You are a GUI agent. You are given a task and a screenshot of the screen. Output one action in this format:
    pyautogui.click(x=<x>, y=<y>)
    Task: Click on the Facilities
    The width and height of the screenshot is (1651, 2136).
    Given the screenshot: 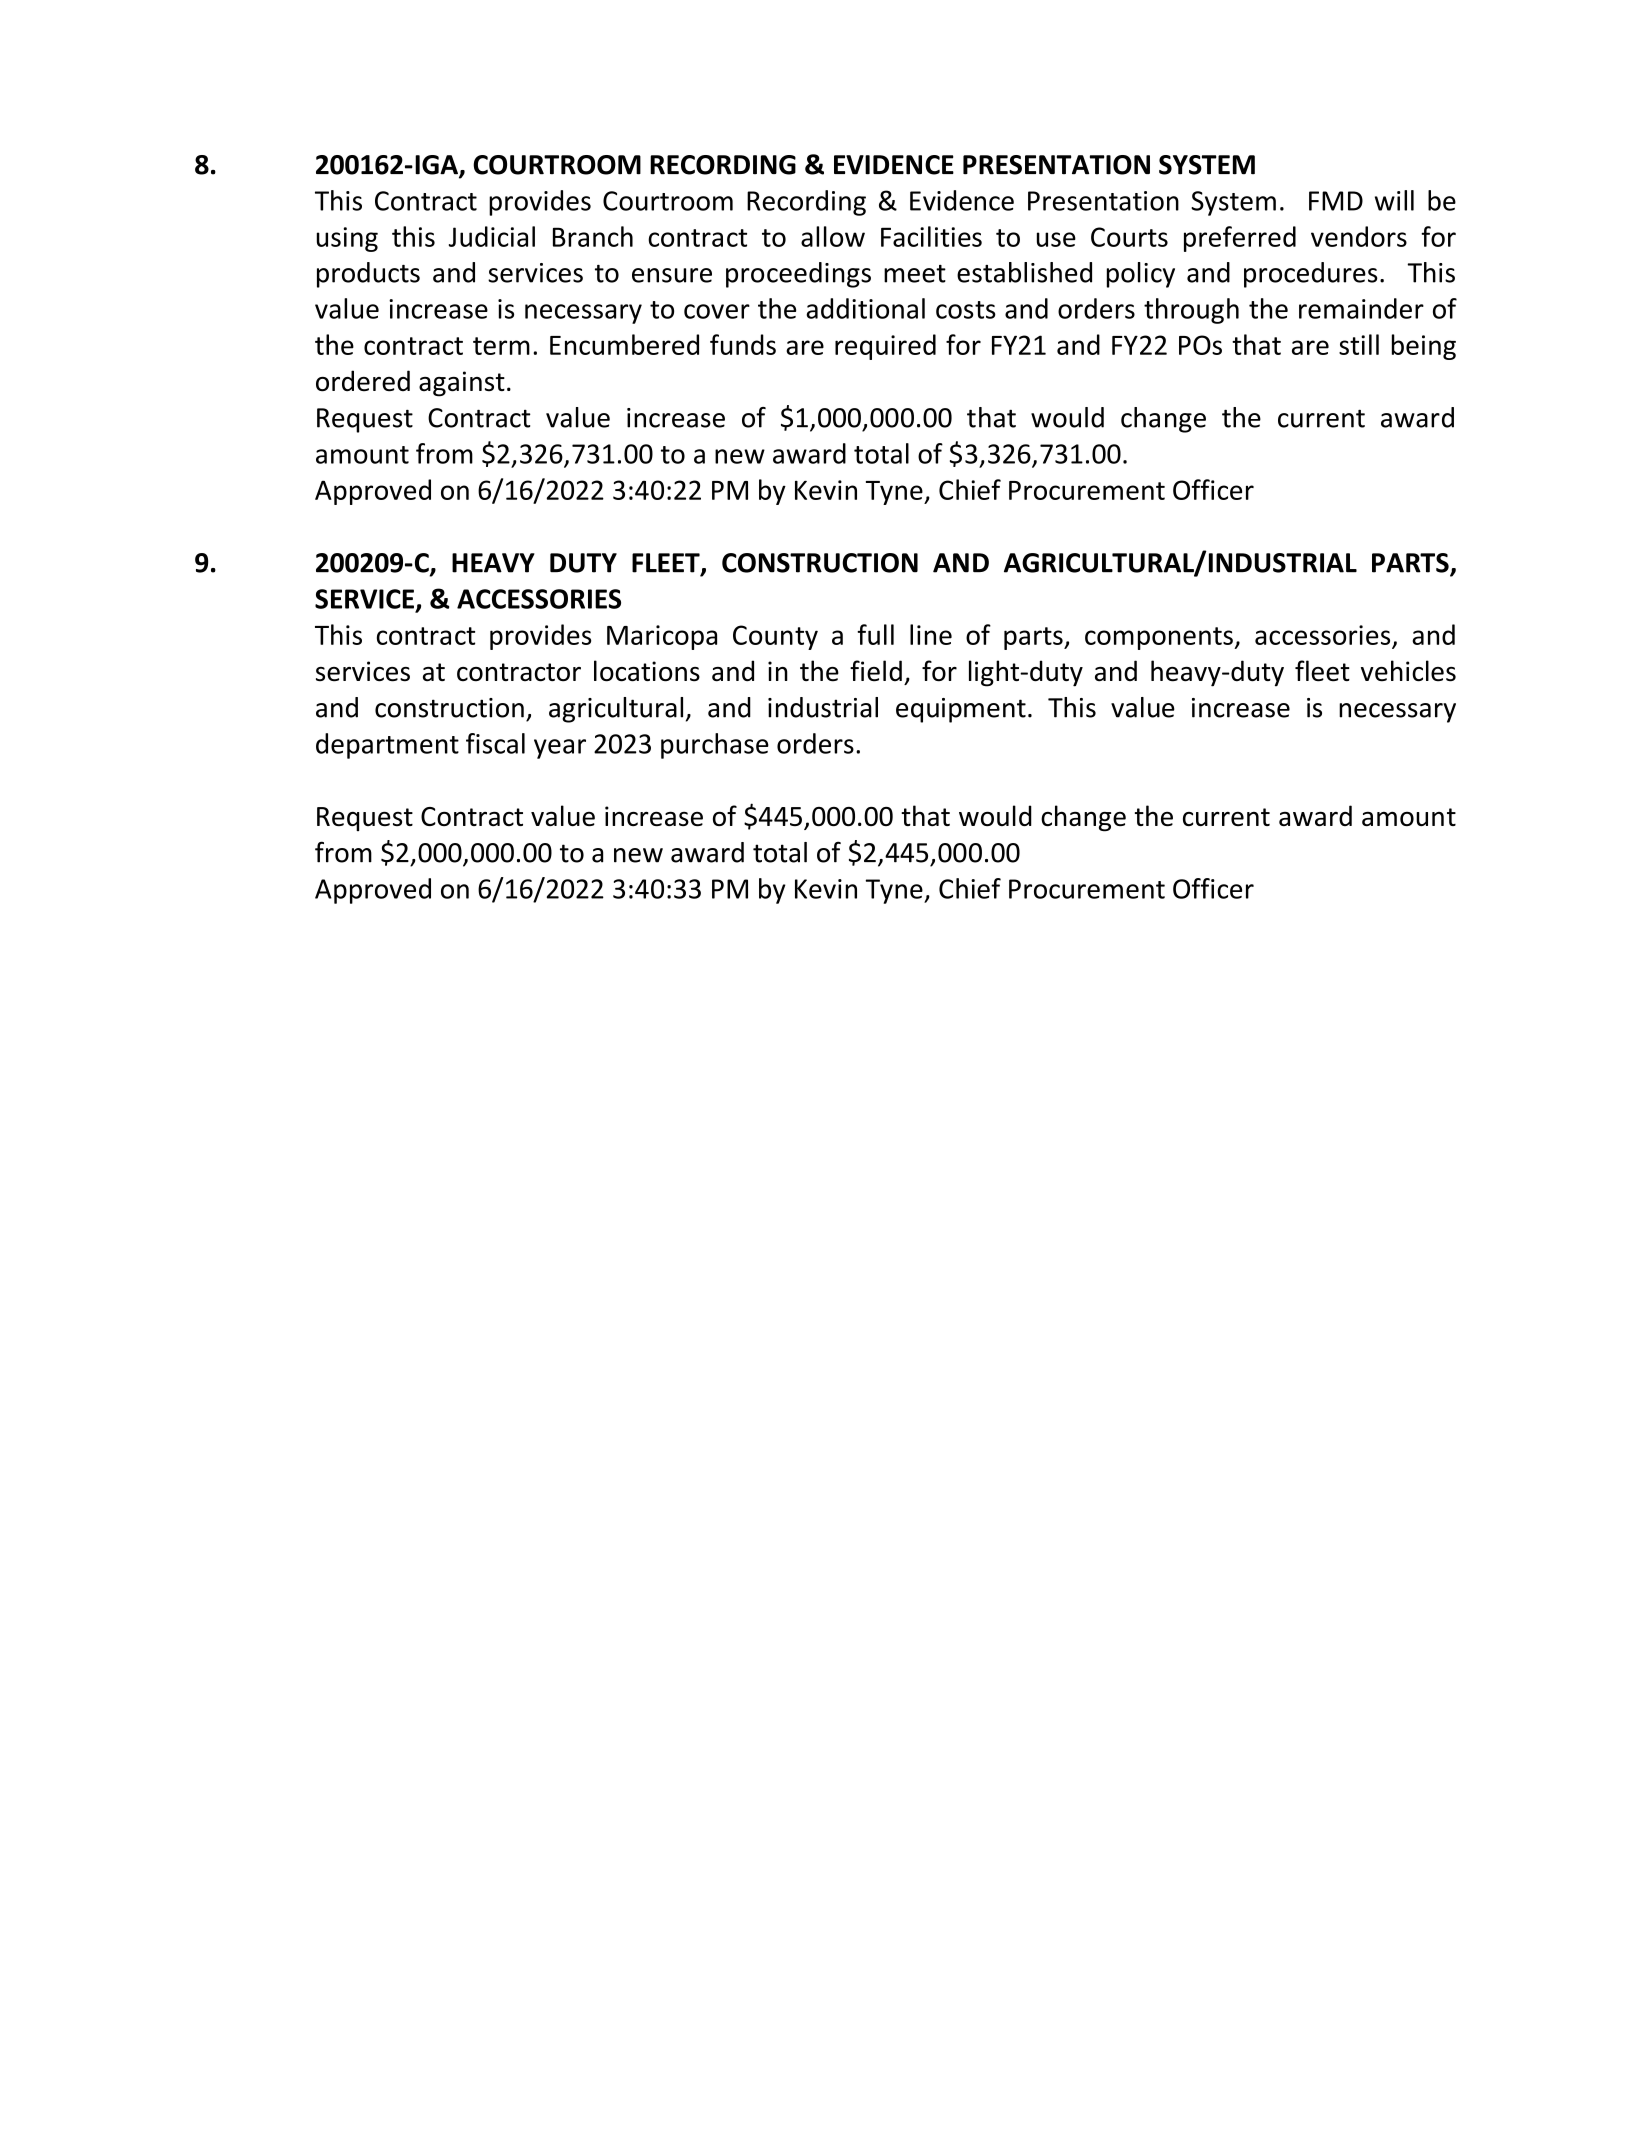 What is the action you would take?
    pyautogui.click(x=931, y=236)
